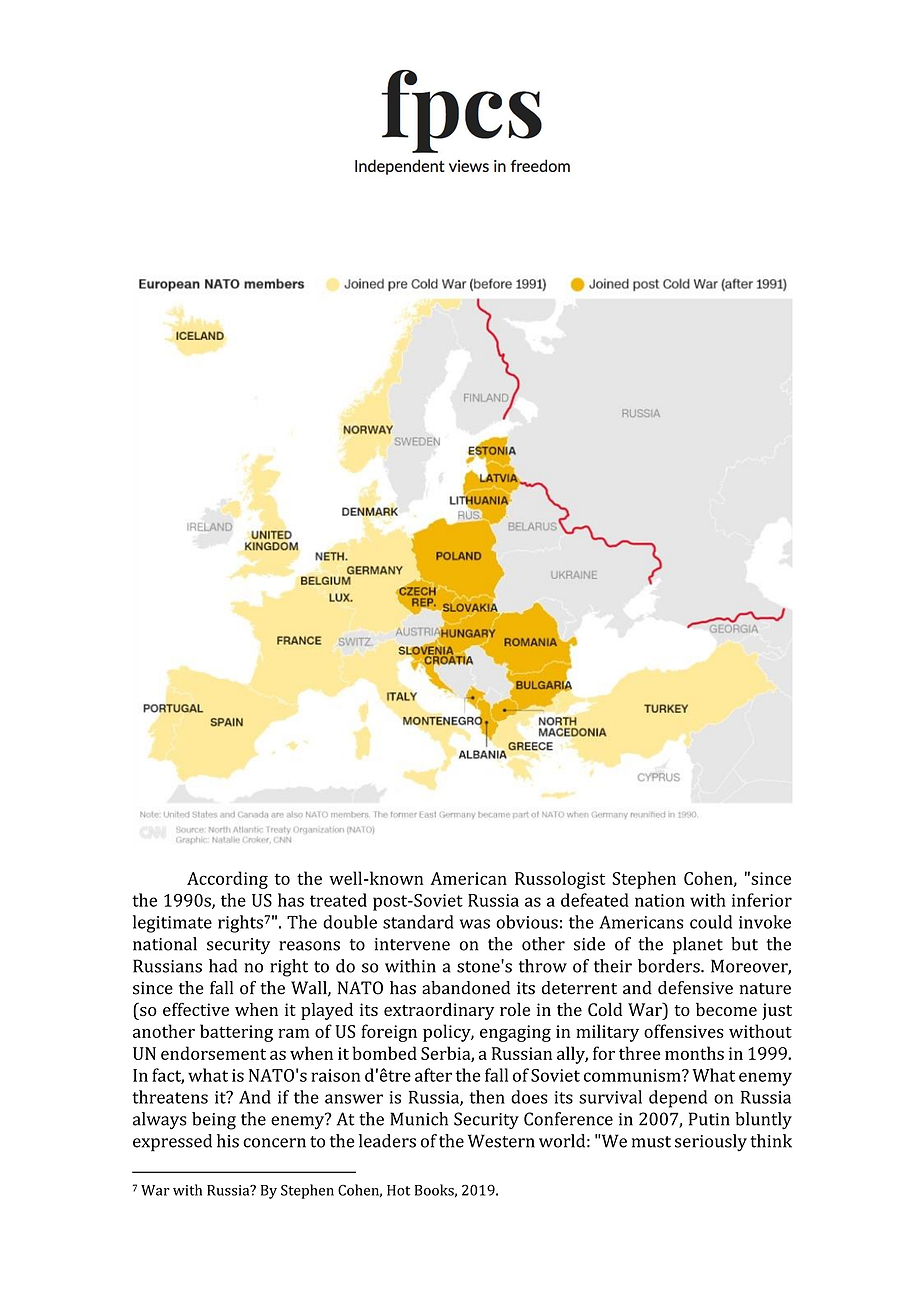  What do you see at coordinates (487, 1097) in the page?
I see `then` at bounding box center [487, 1097].
